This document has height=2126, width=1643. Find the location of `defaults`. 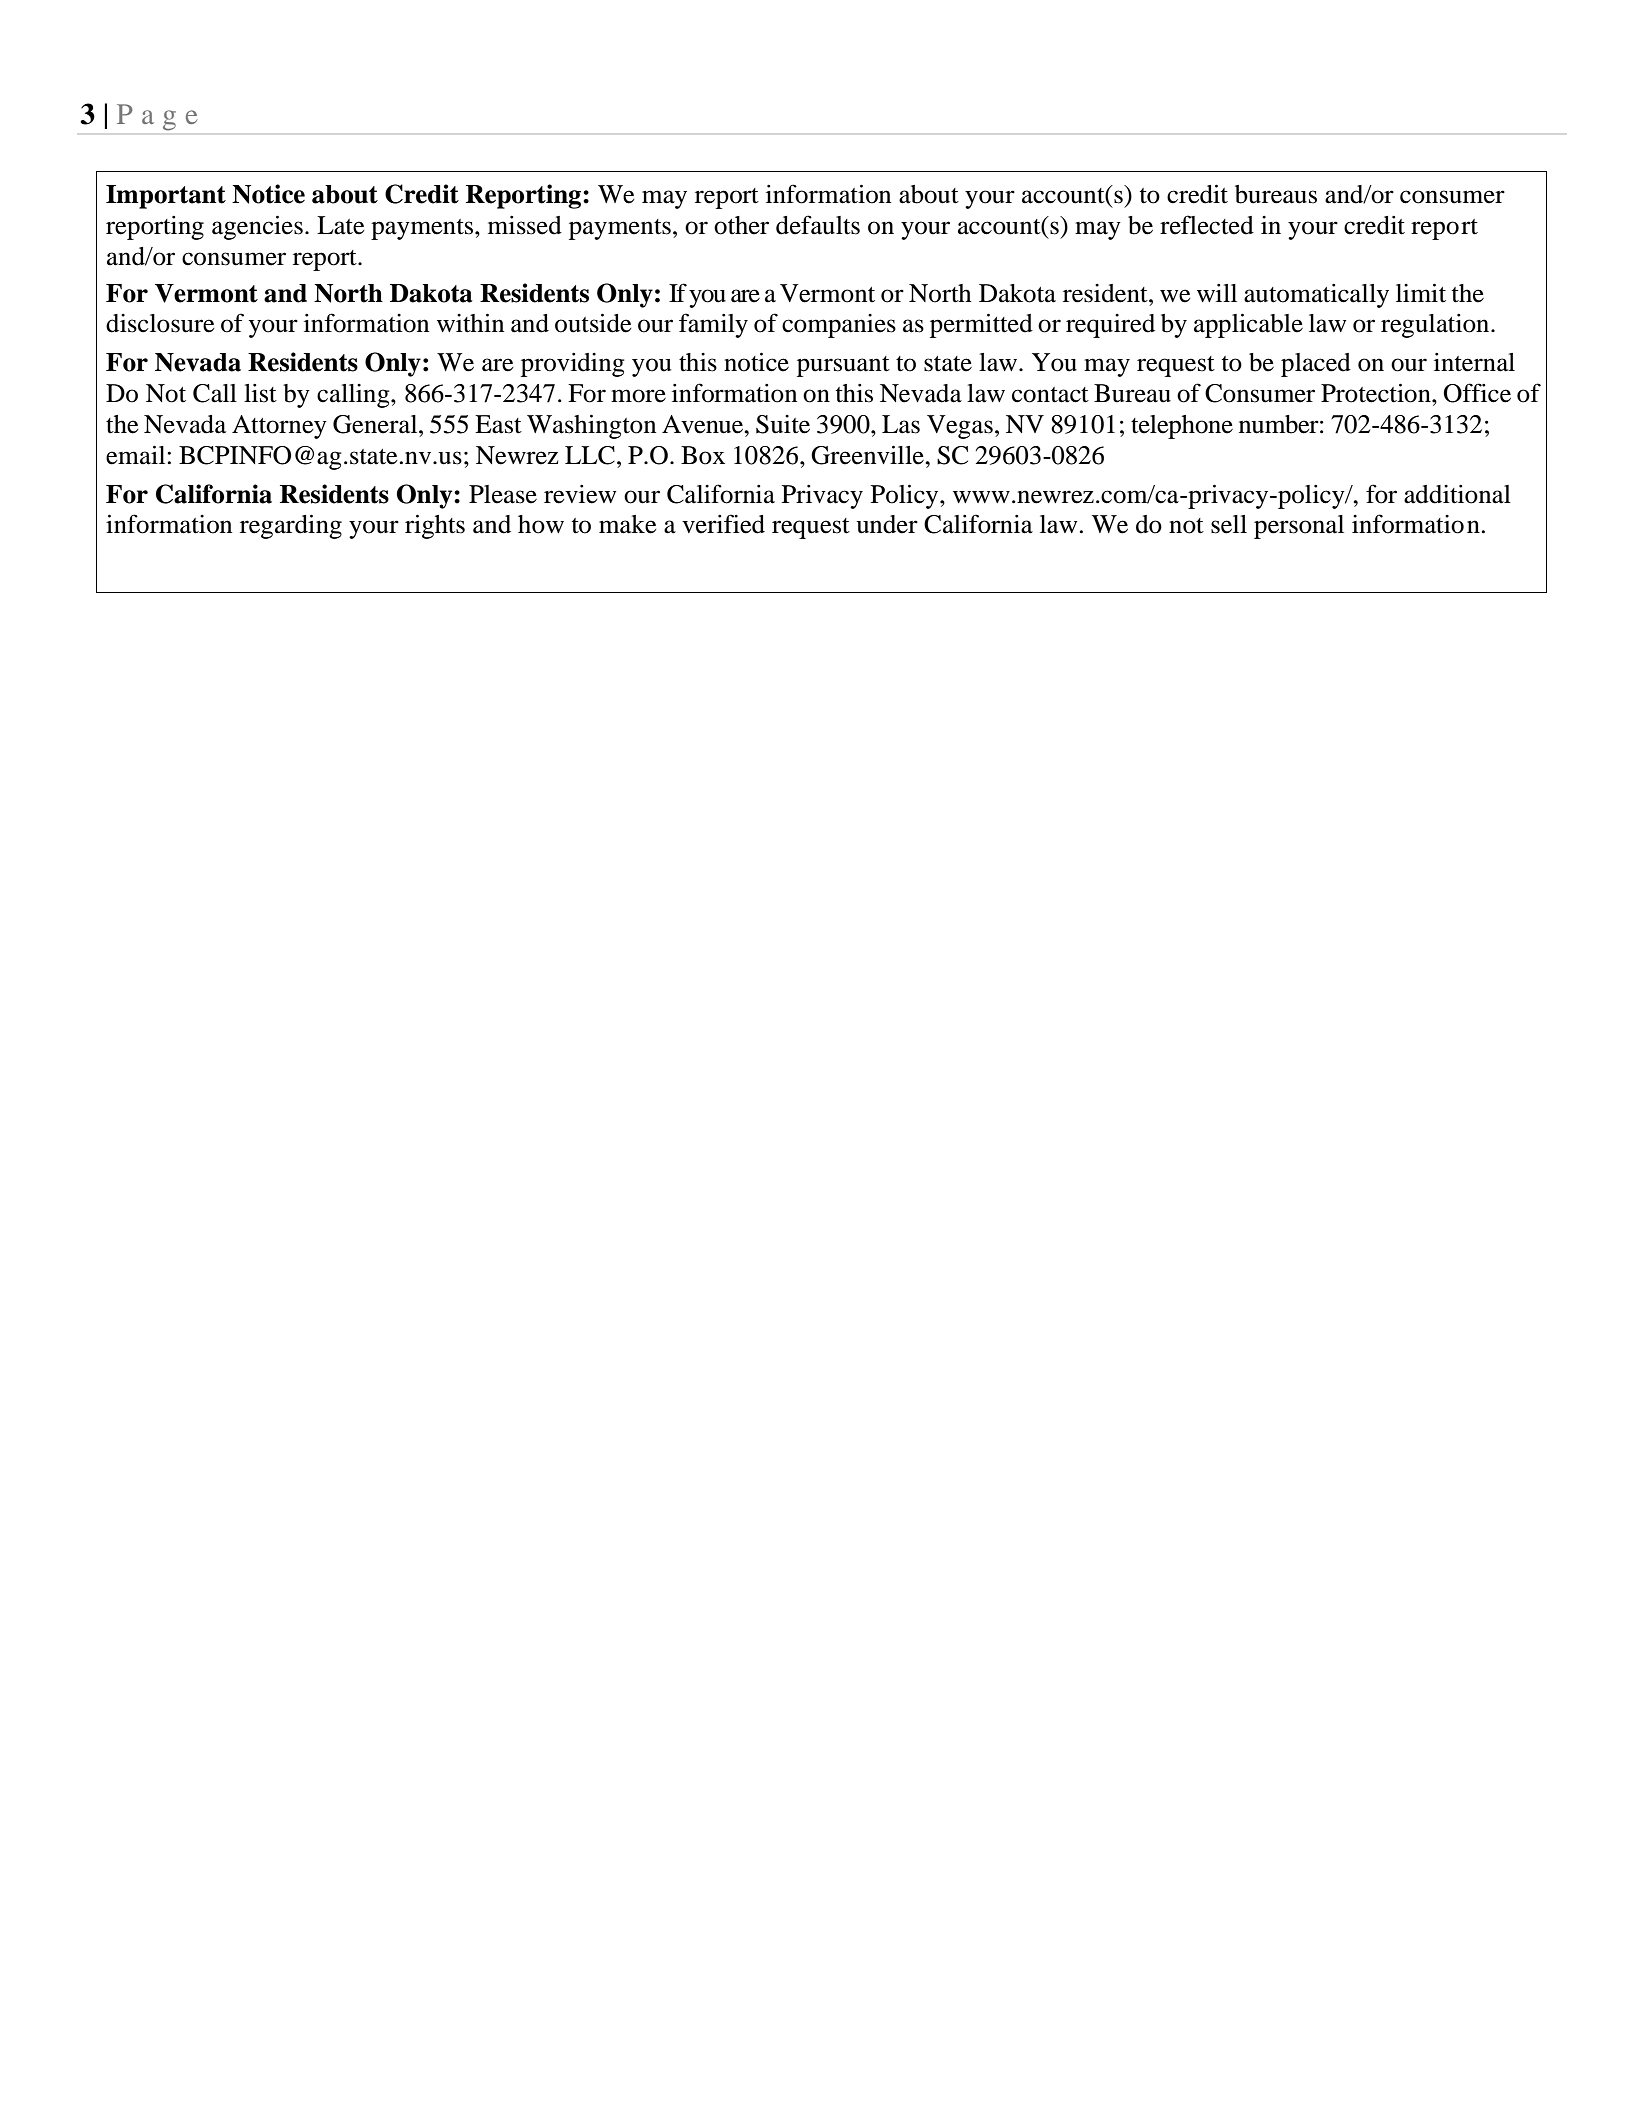

defaults is located at coordinates (818, 225).
